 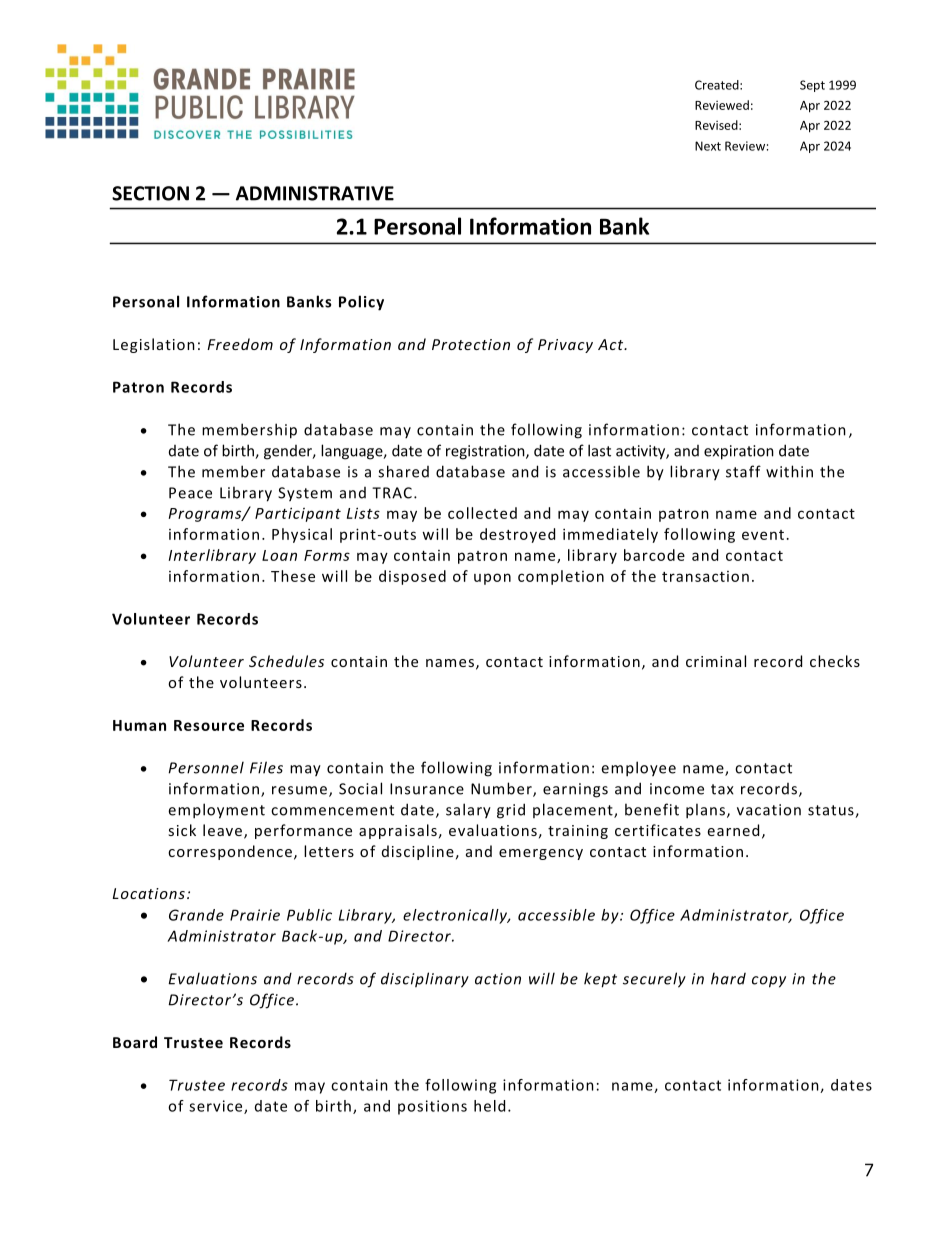 I want to click on Freedom, so click(x=240, y=344).
